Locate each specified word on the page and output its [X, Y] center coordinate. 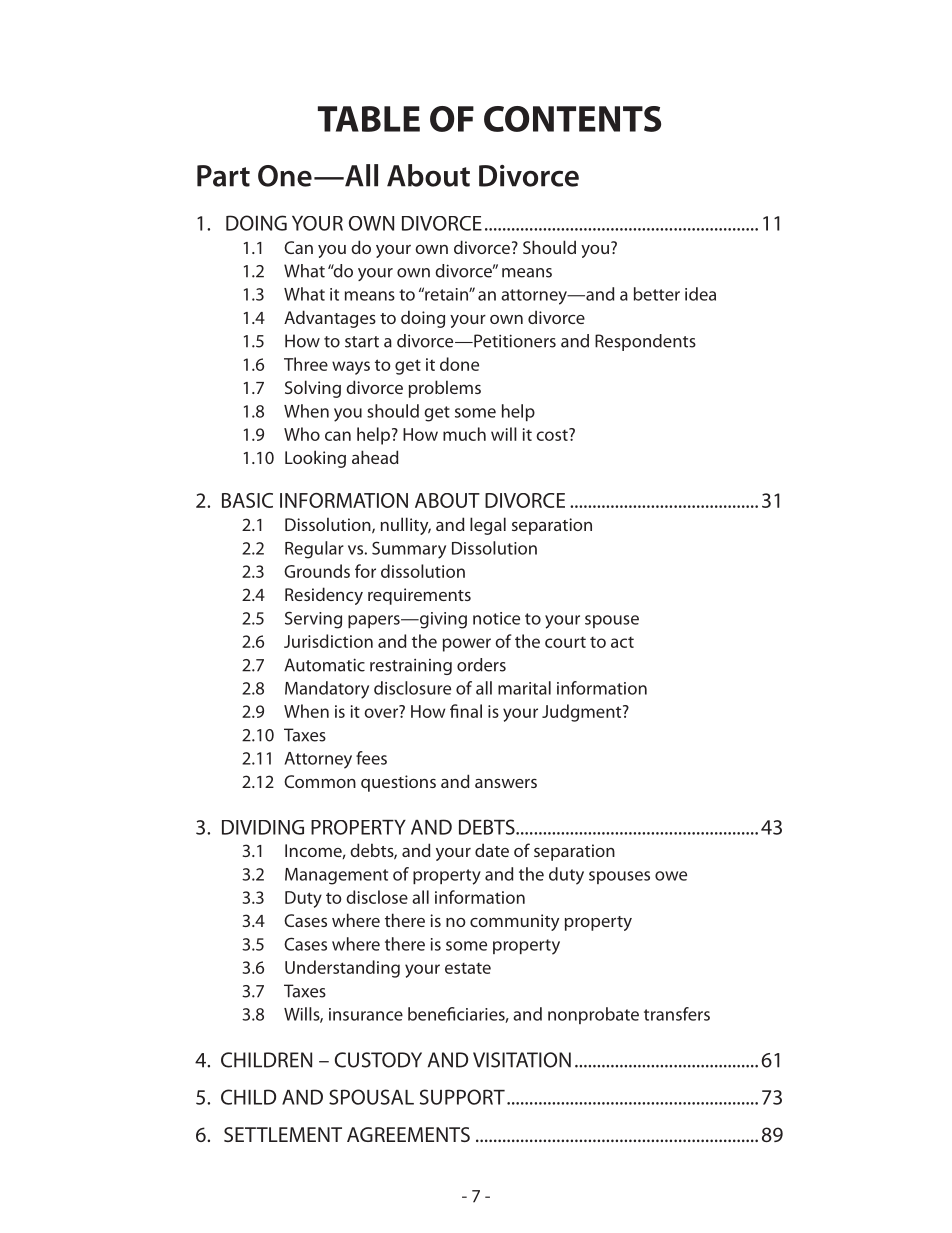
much [464, 434]
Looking [315, 459]
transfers [677, 1014]
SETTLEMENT [283, 1134]
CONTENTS [572, 119]
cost [553, 434]
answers [506, 783]
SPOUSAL [371, 1097]
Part [223, 176]
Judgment [583, 713]
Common [320, 781]
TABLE [369, 119]
